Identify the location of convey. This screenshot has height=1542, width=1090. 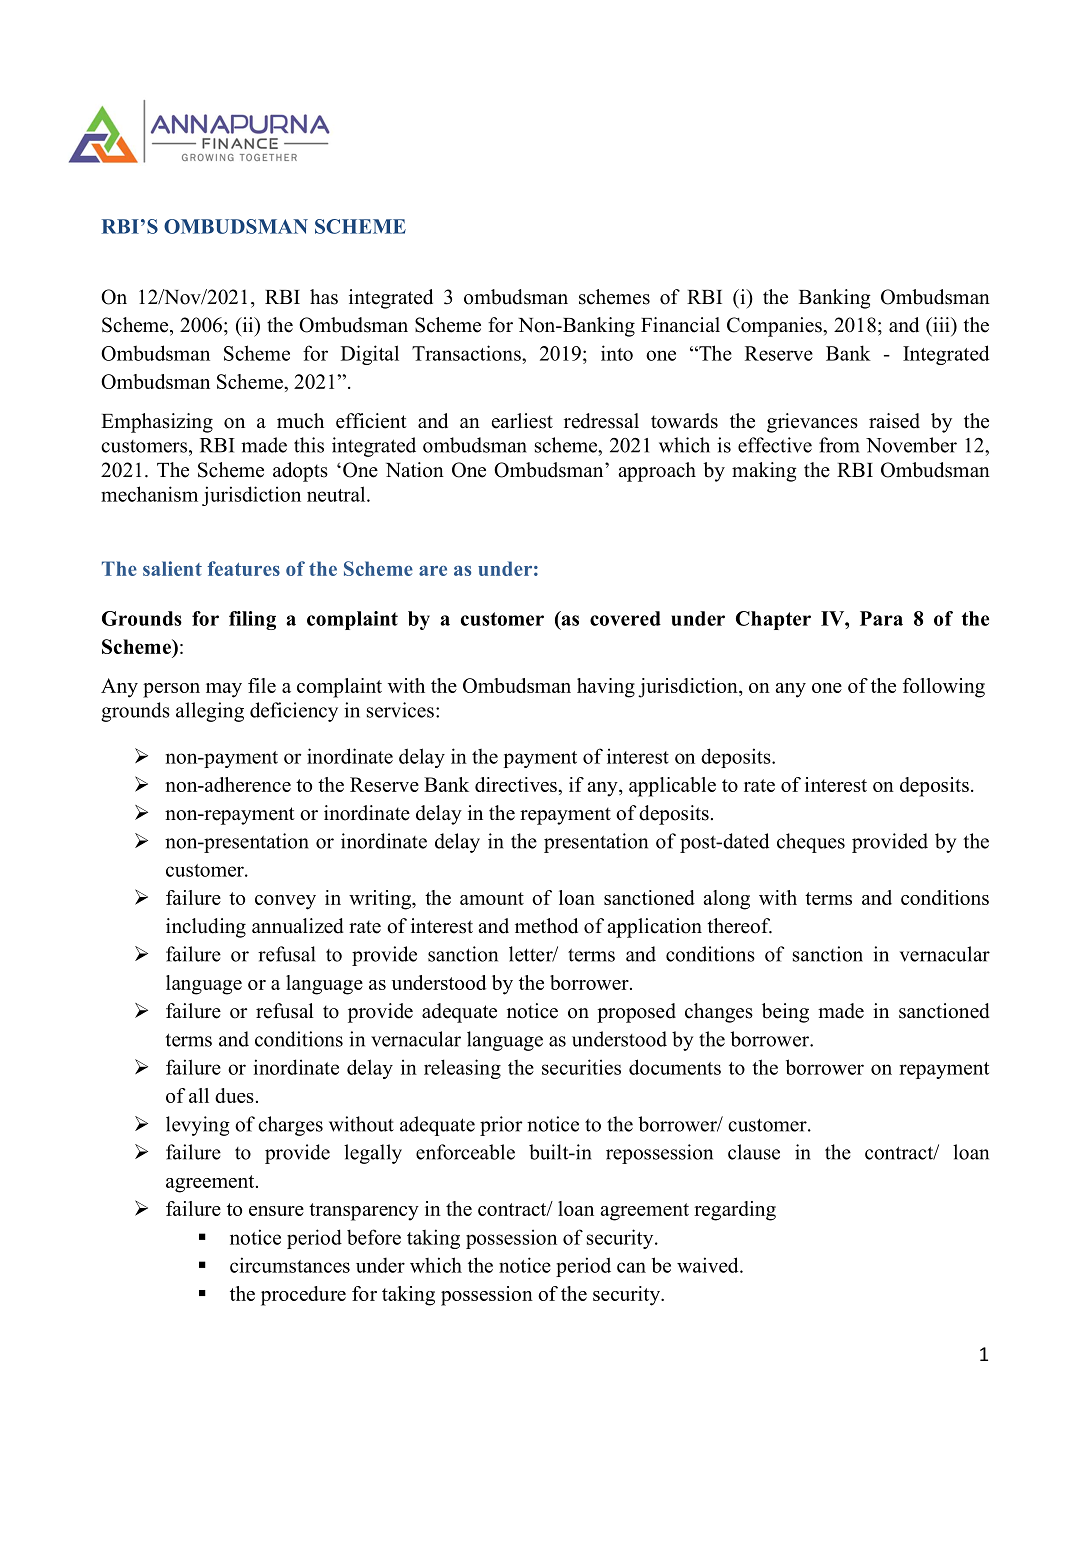
(285, 902).
